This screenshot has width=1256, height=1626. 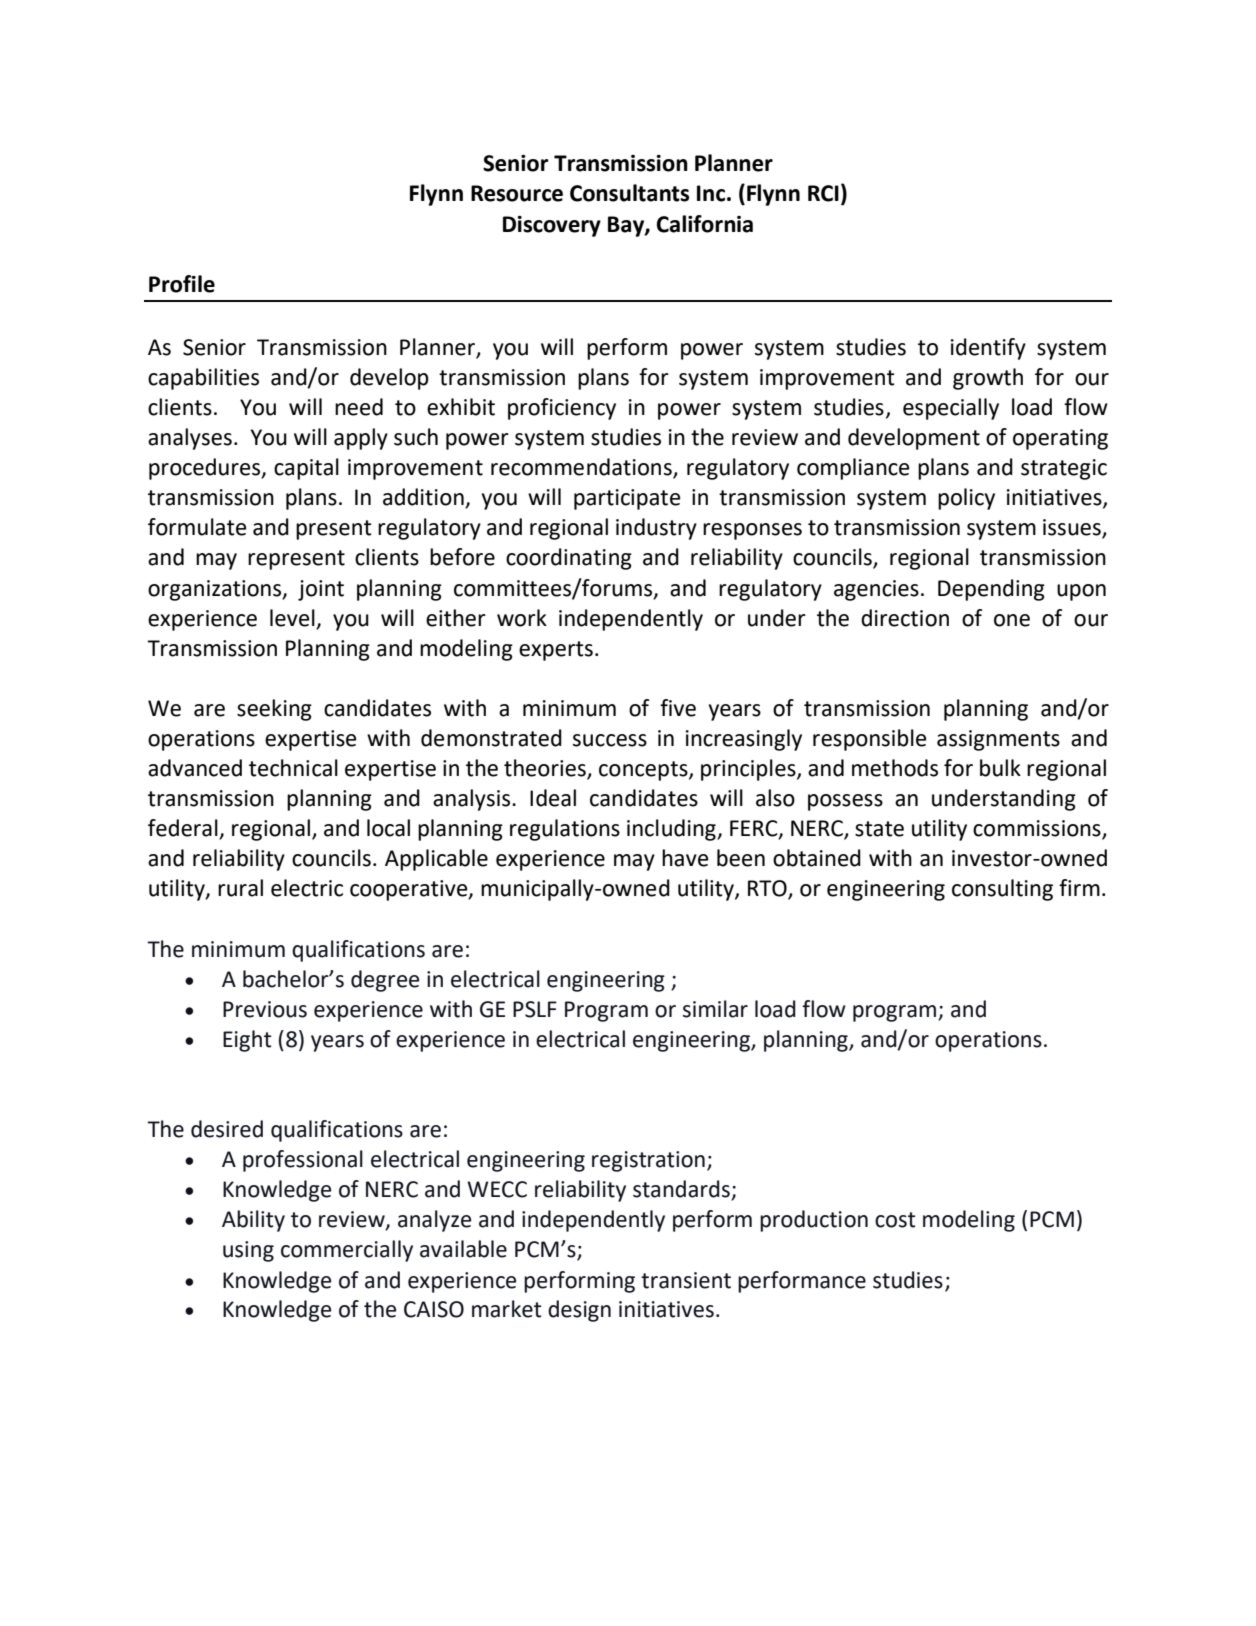 I want to click on similar, so click(x=715, y=1009).
